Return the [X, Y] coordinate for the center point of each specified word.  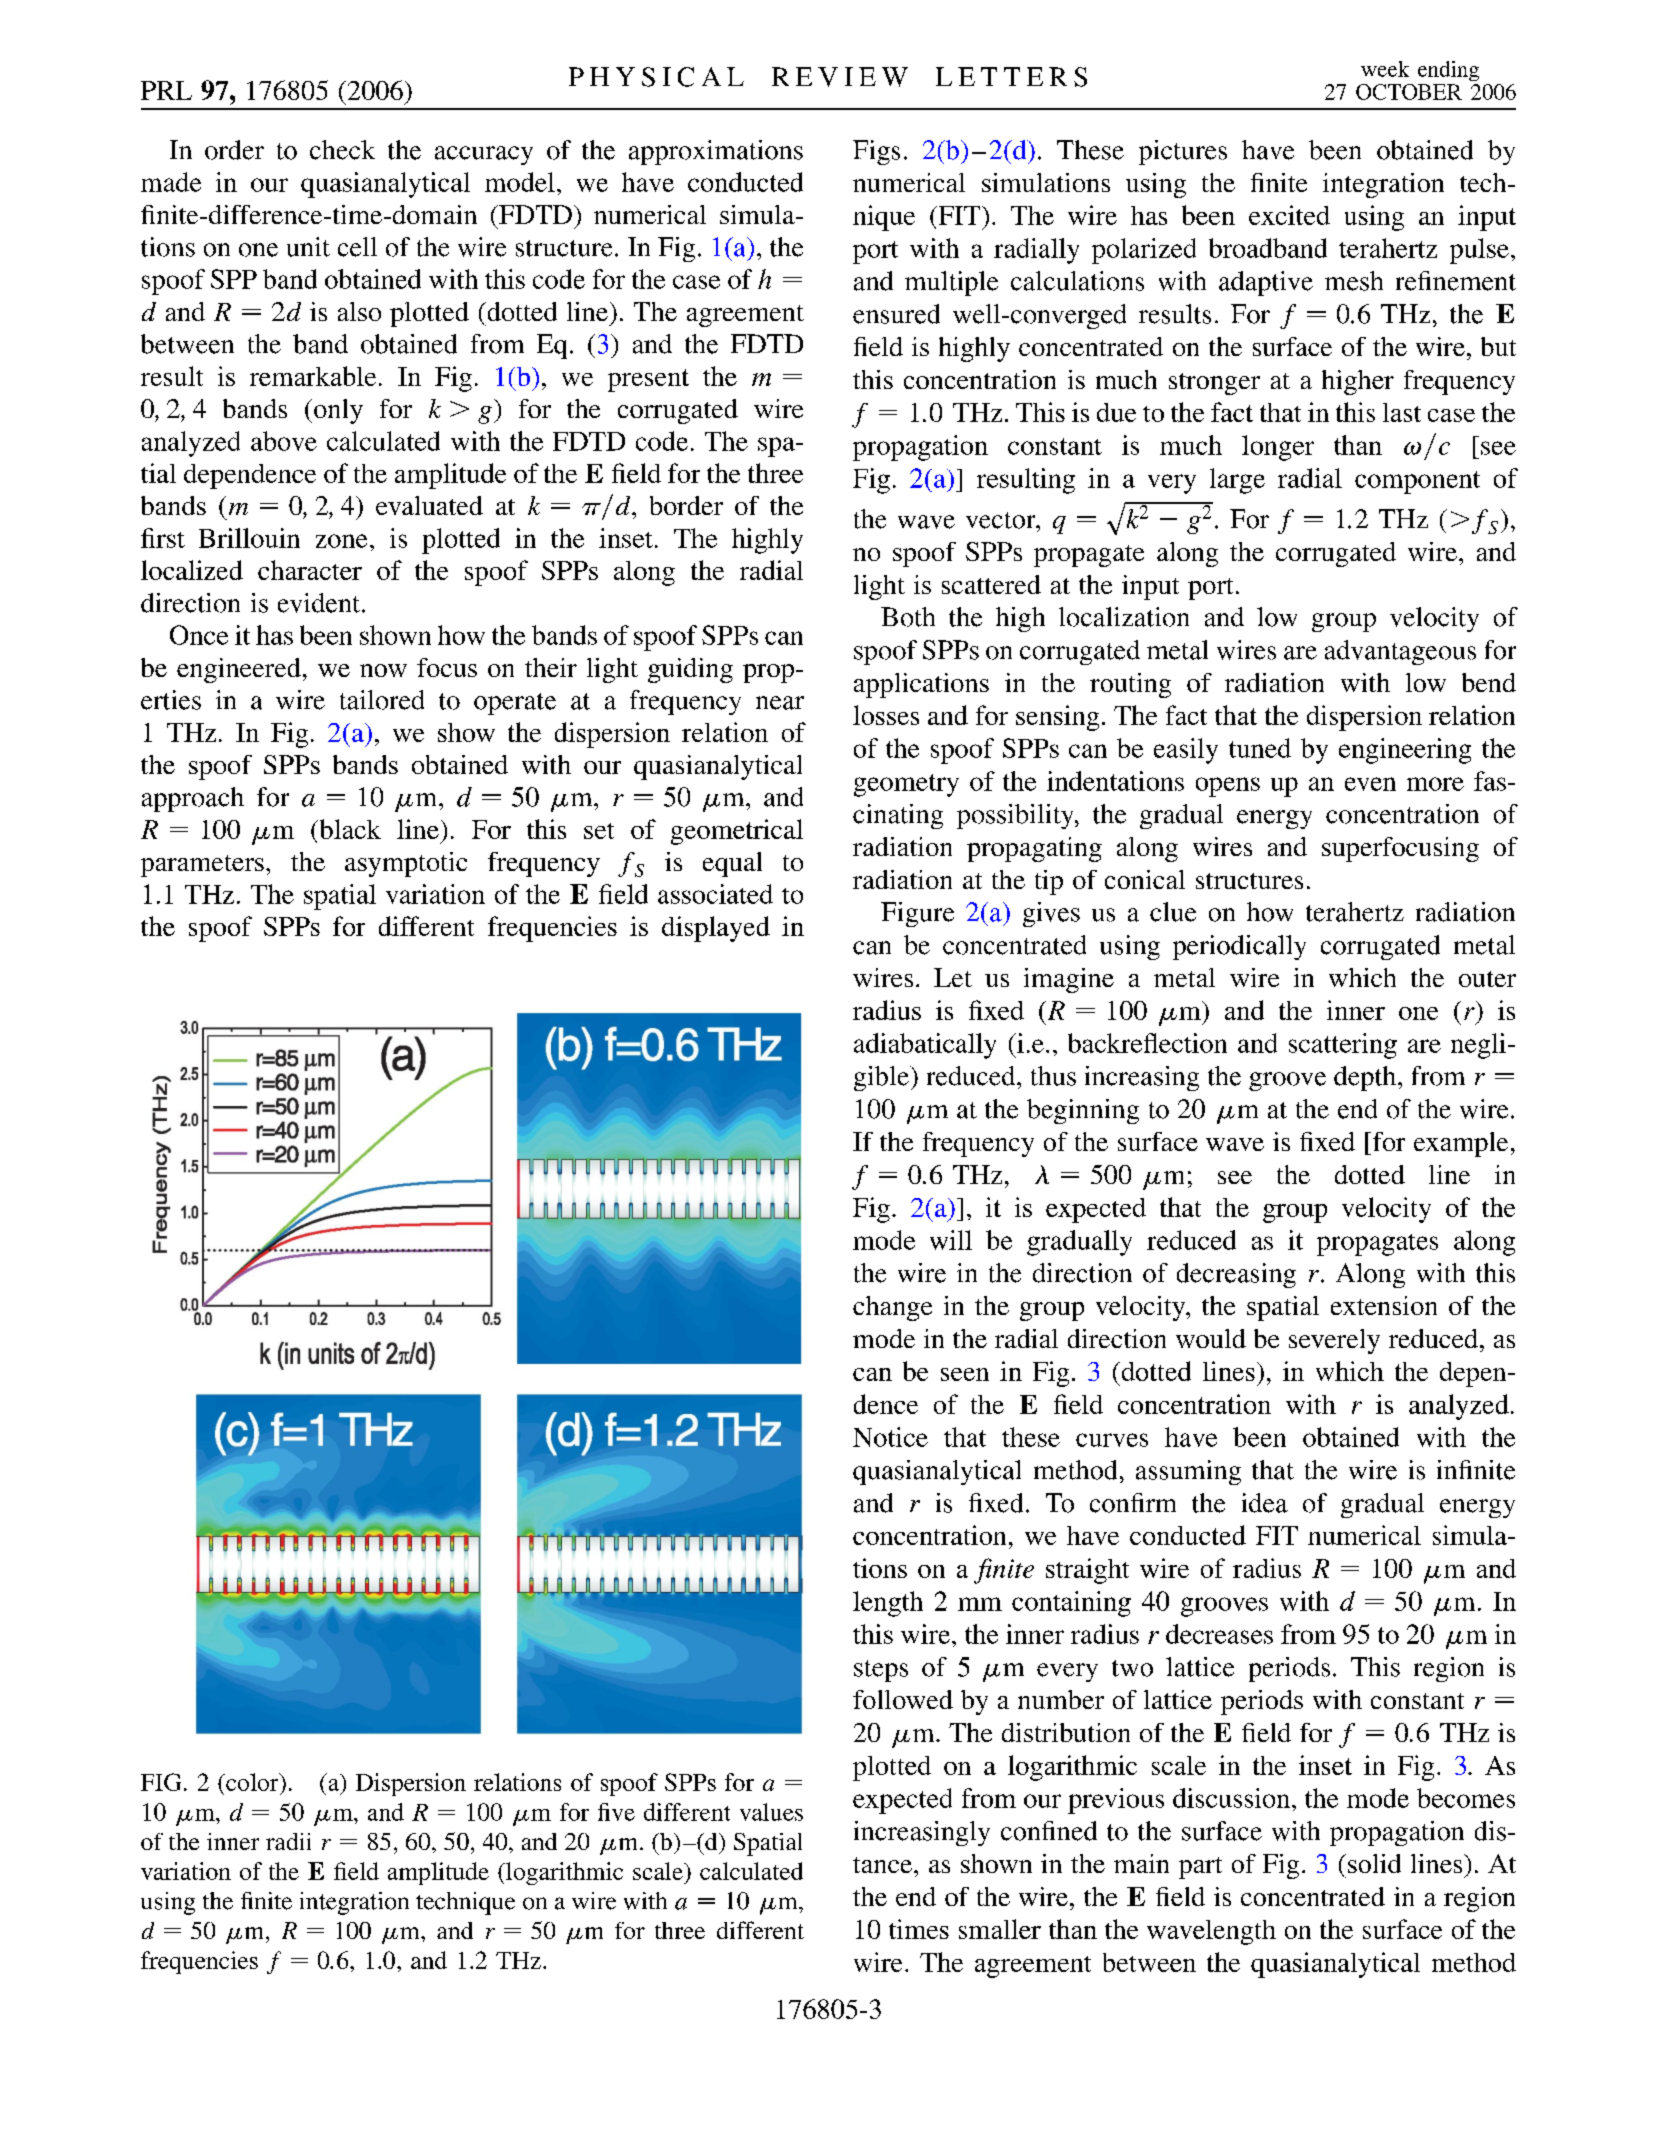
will [951, 1240]
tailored [382, 700]
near [780, 703]
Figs [876, 152]
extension [1384, 1305]
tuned [1260, 748]
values [771, 1812]
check [342, 150]
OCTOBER [1409, 92]
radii [288, 1841]
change [892, 1308]
